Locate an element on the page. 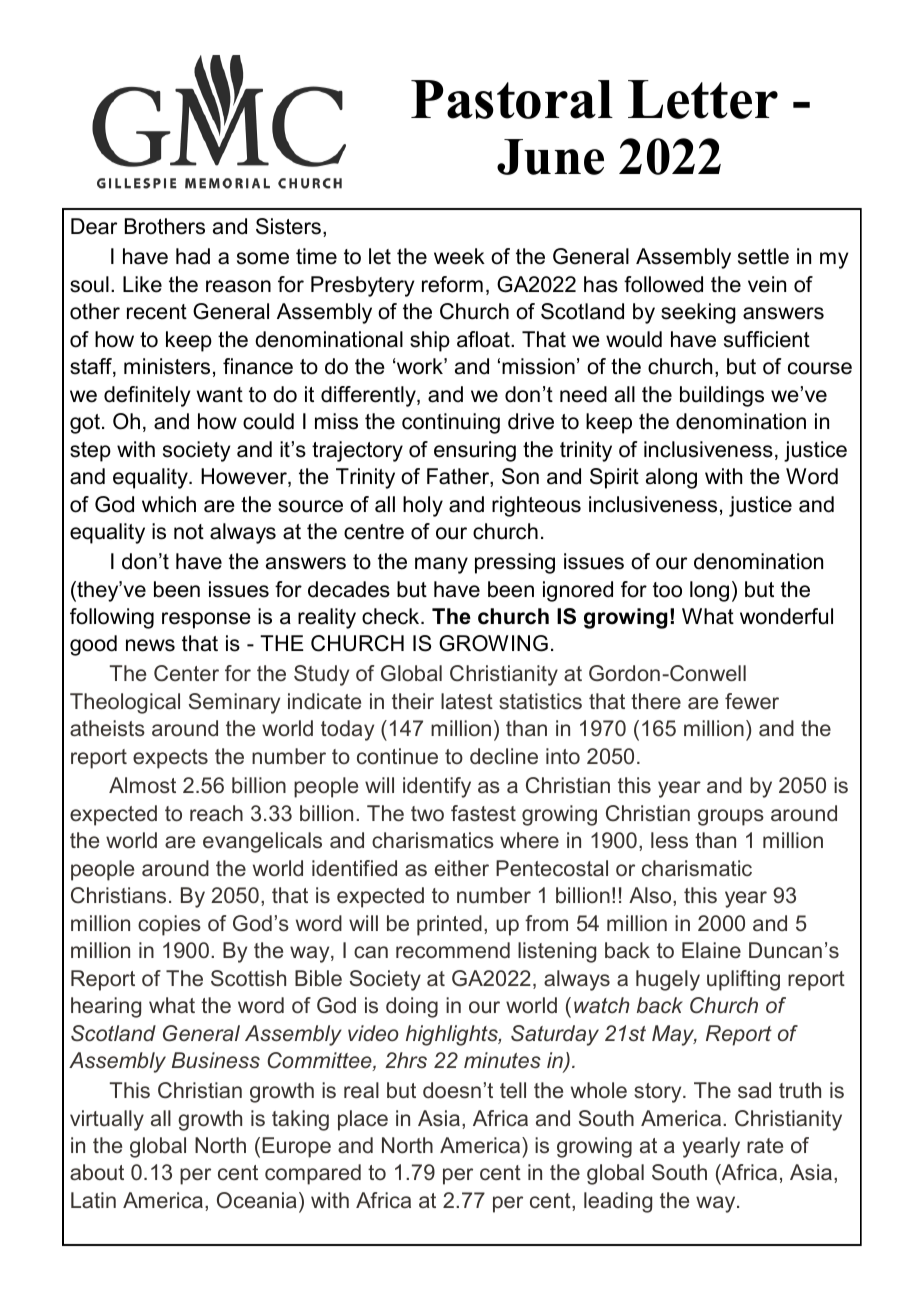 This page has height=1308, width=924. rate is located at coordinates (765, 1145).
